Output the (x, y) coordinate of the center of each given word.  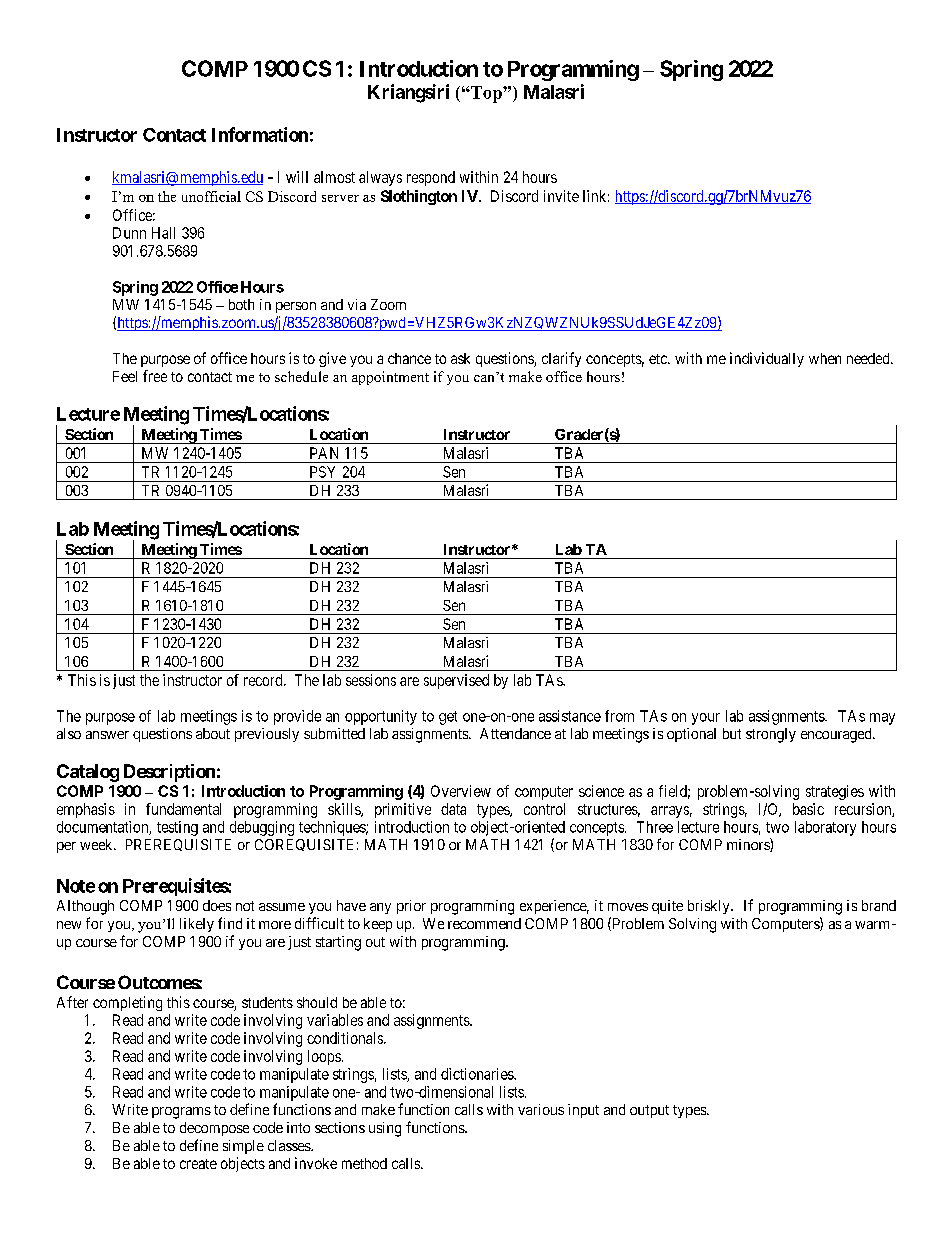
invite (561, 196)
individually (767, 359)
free (155, 376)
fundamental (183, 809)
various (541, 1109)
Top (486, 94)
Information (260, 134)
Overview (461, 791)
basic (808, 809)
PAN (324, 453)
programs (181, 1113)
